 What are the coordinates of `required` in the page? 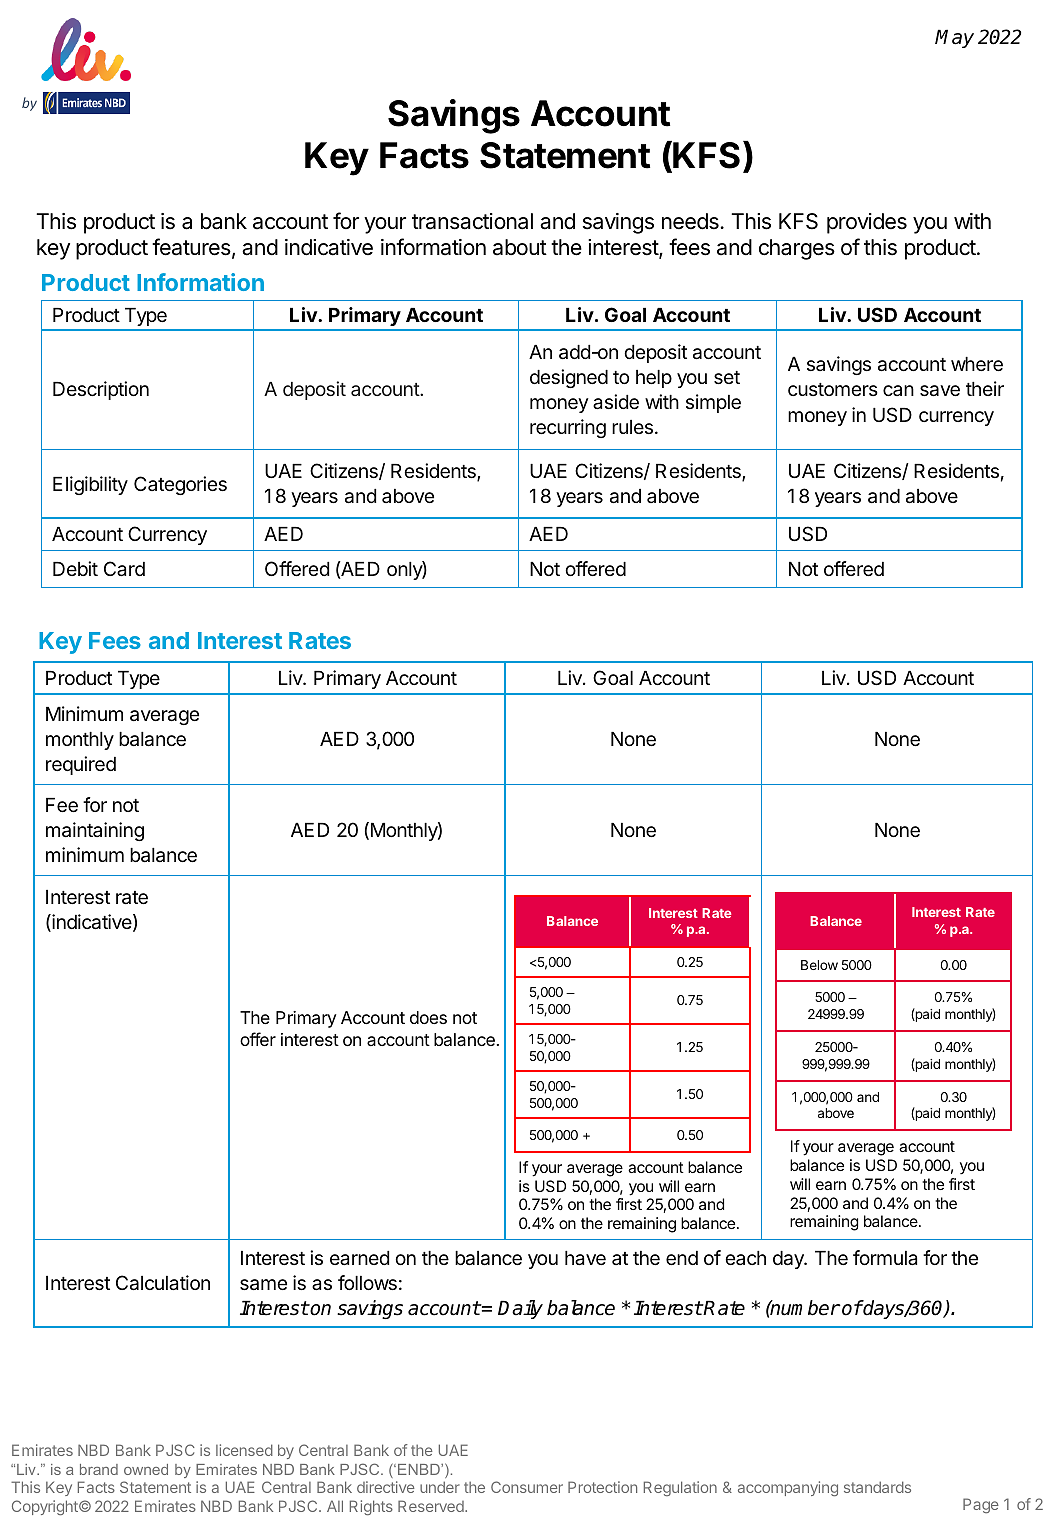 It's located at (81, 765).
